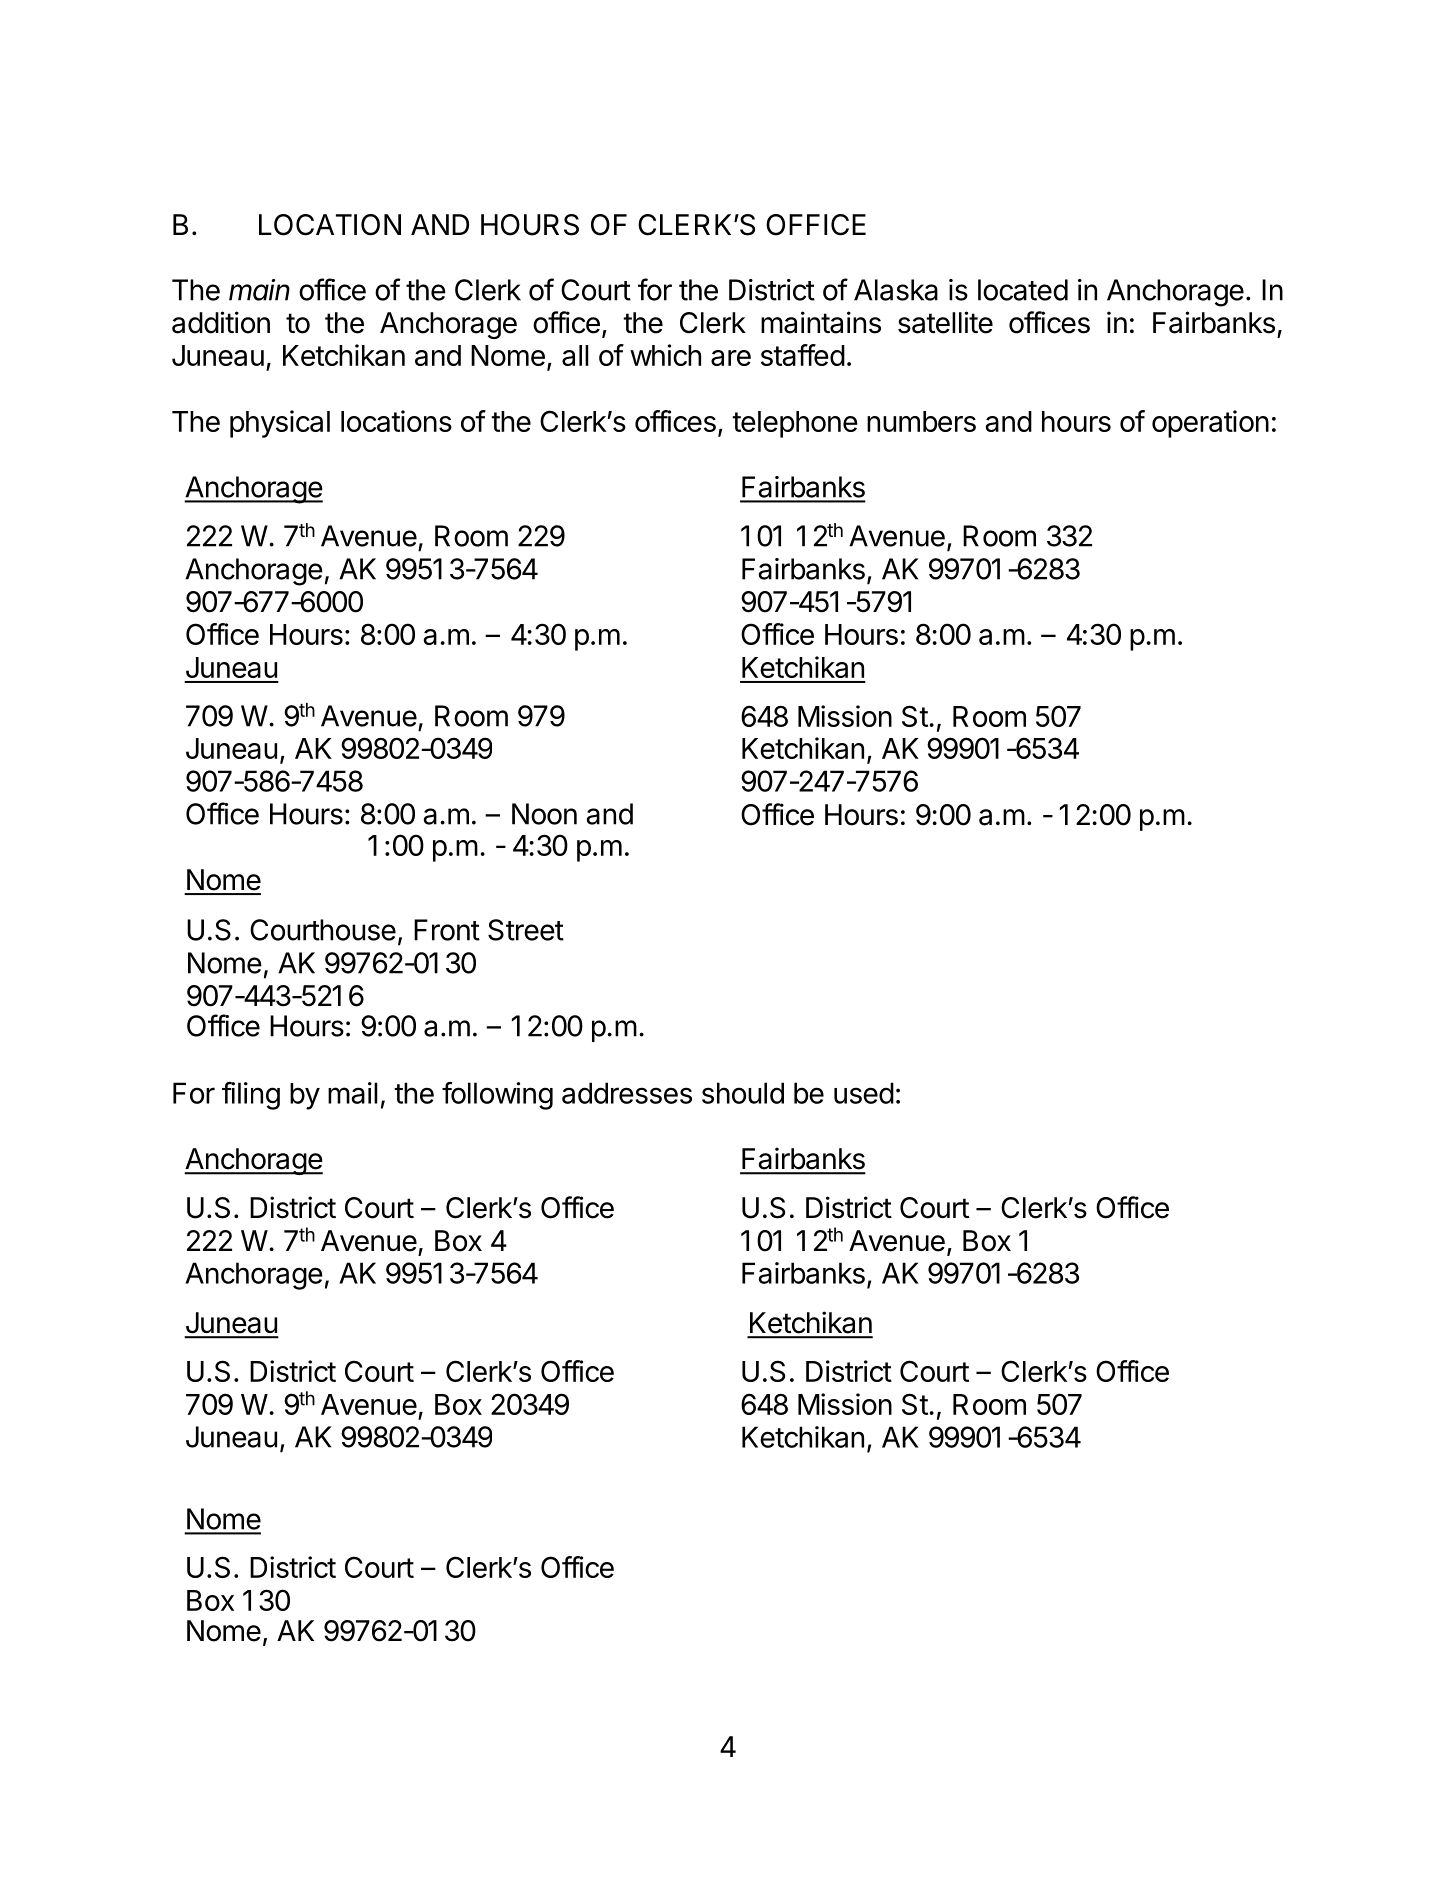  What do you see at coordinates (353, 1093) in the screenshot?
I see `mail` at bounding box center [353, 1093].
